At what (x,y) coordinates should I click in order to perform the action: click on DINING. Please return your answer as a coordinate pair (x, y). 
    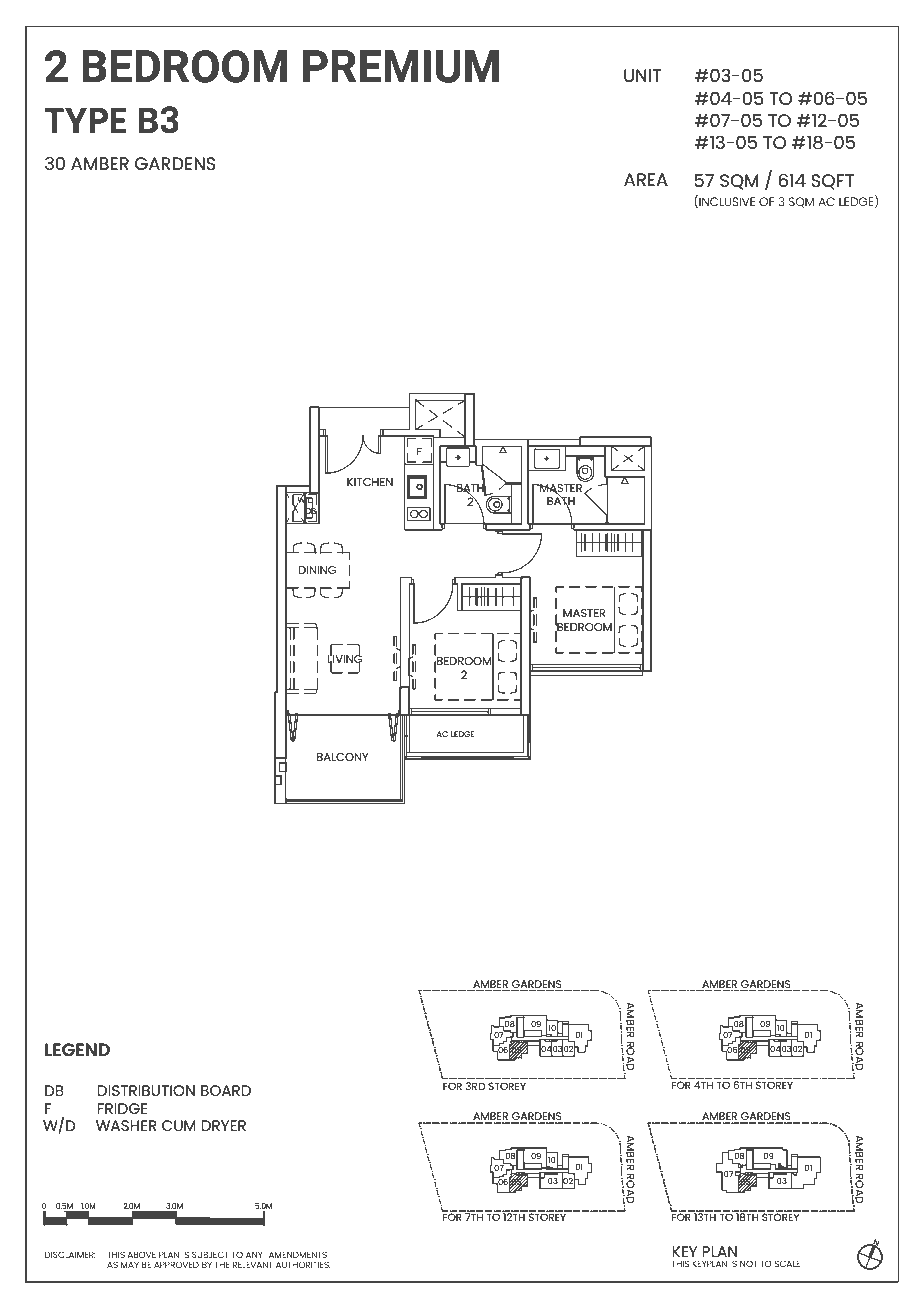
    Looking at the image, I should click on (317, 570).
